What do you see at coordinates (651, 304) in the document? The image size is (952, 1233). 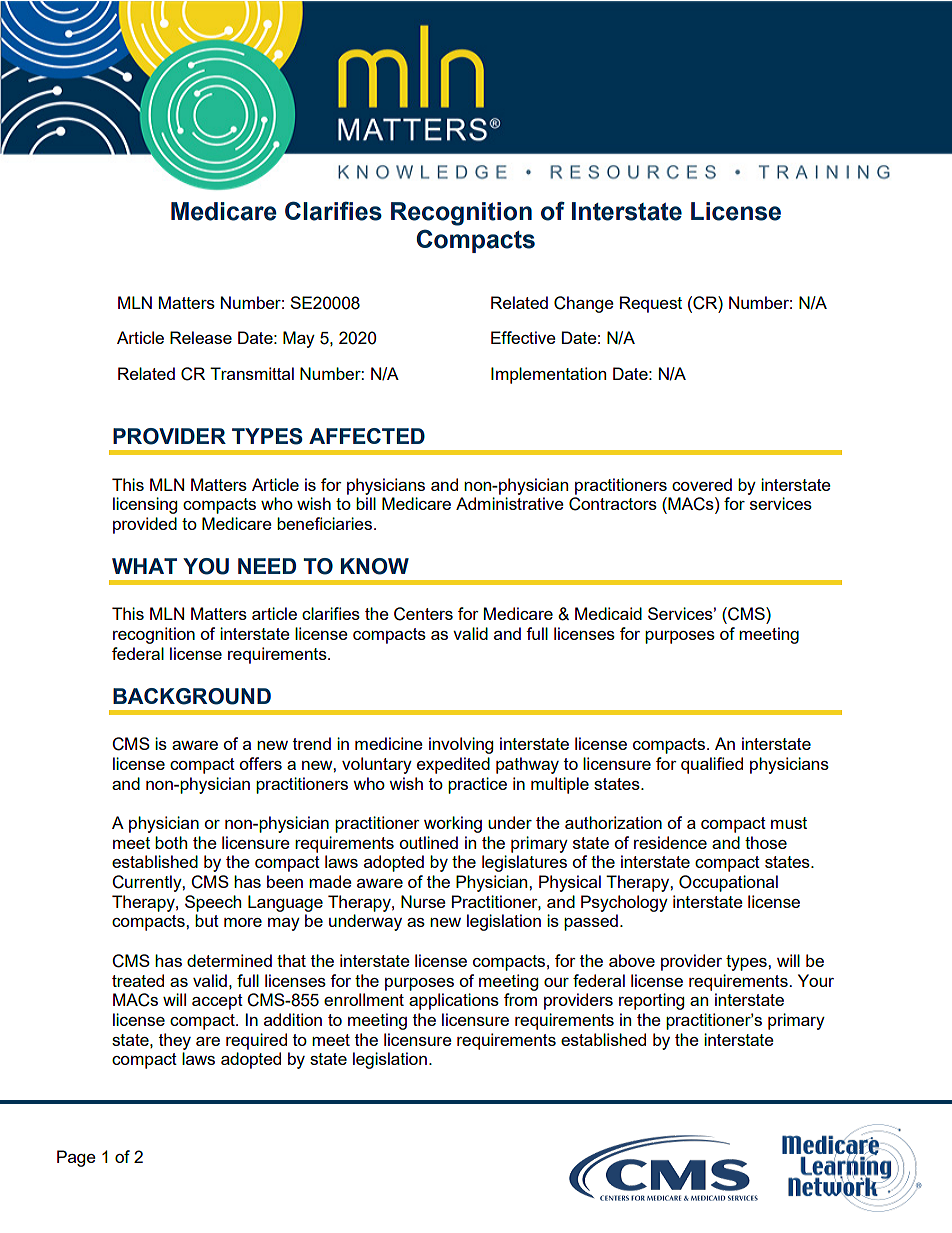 I see `Request` at bounding box center [651, 304].
